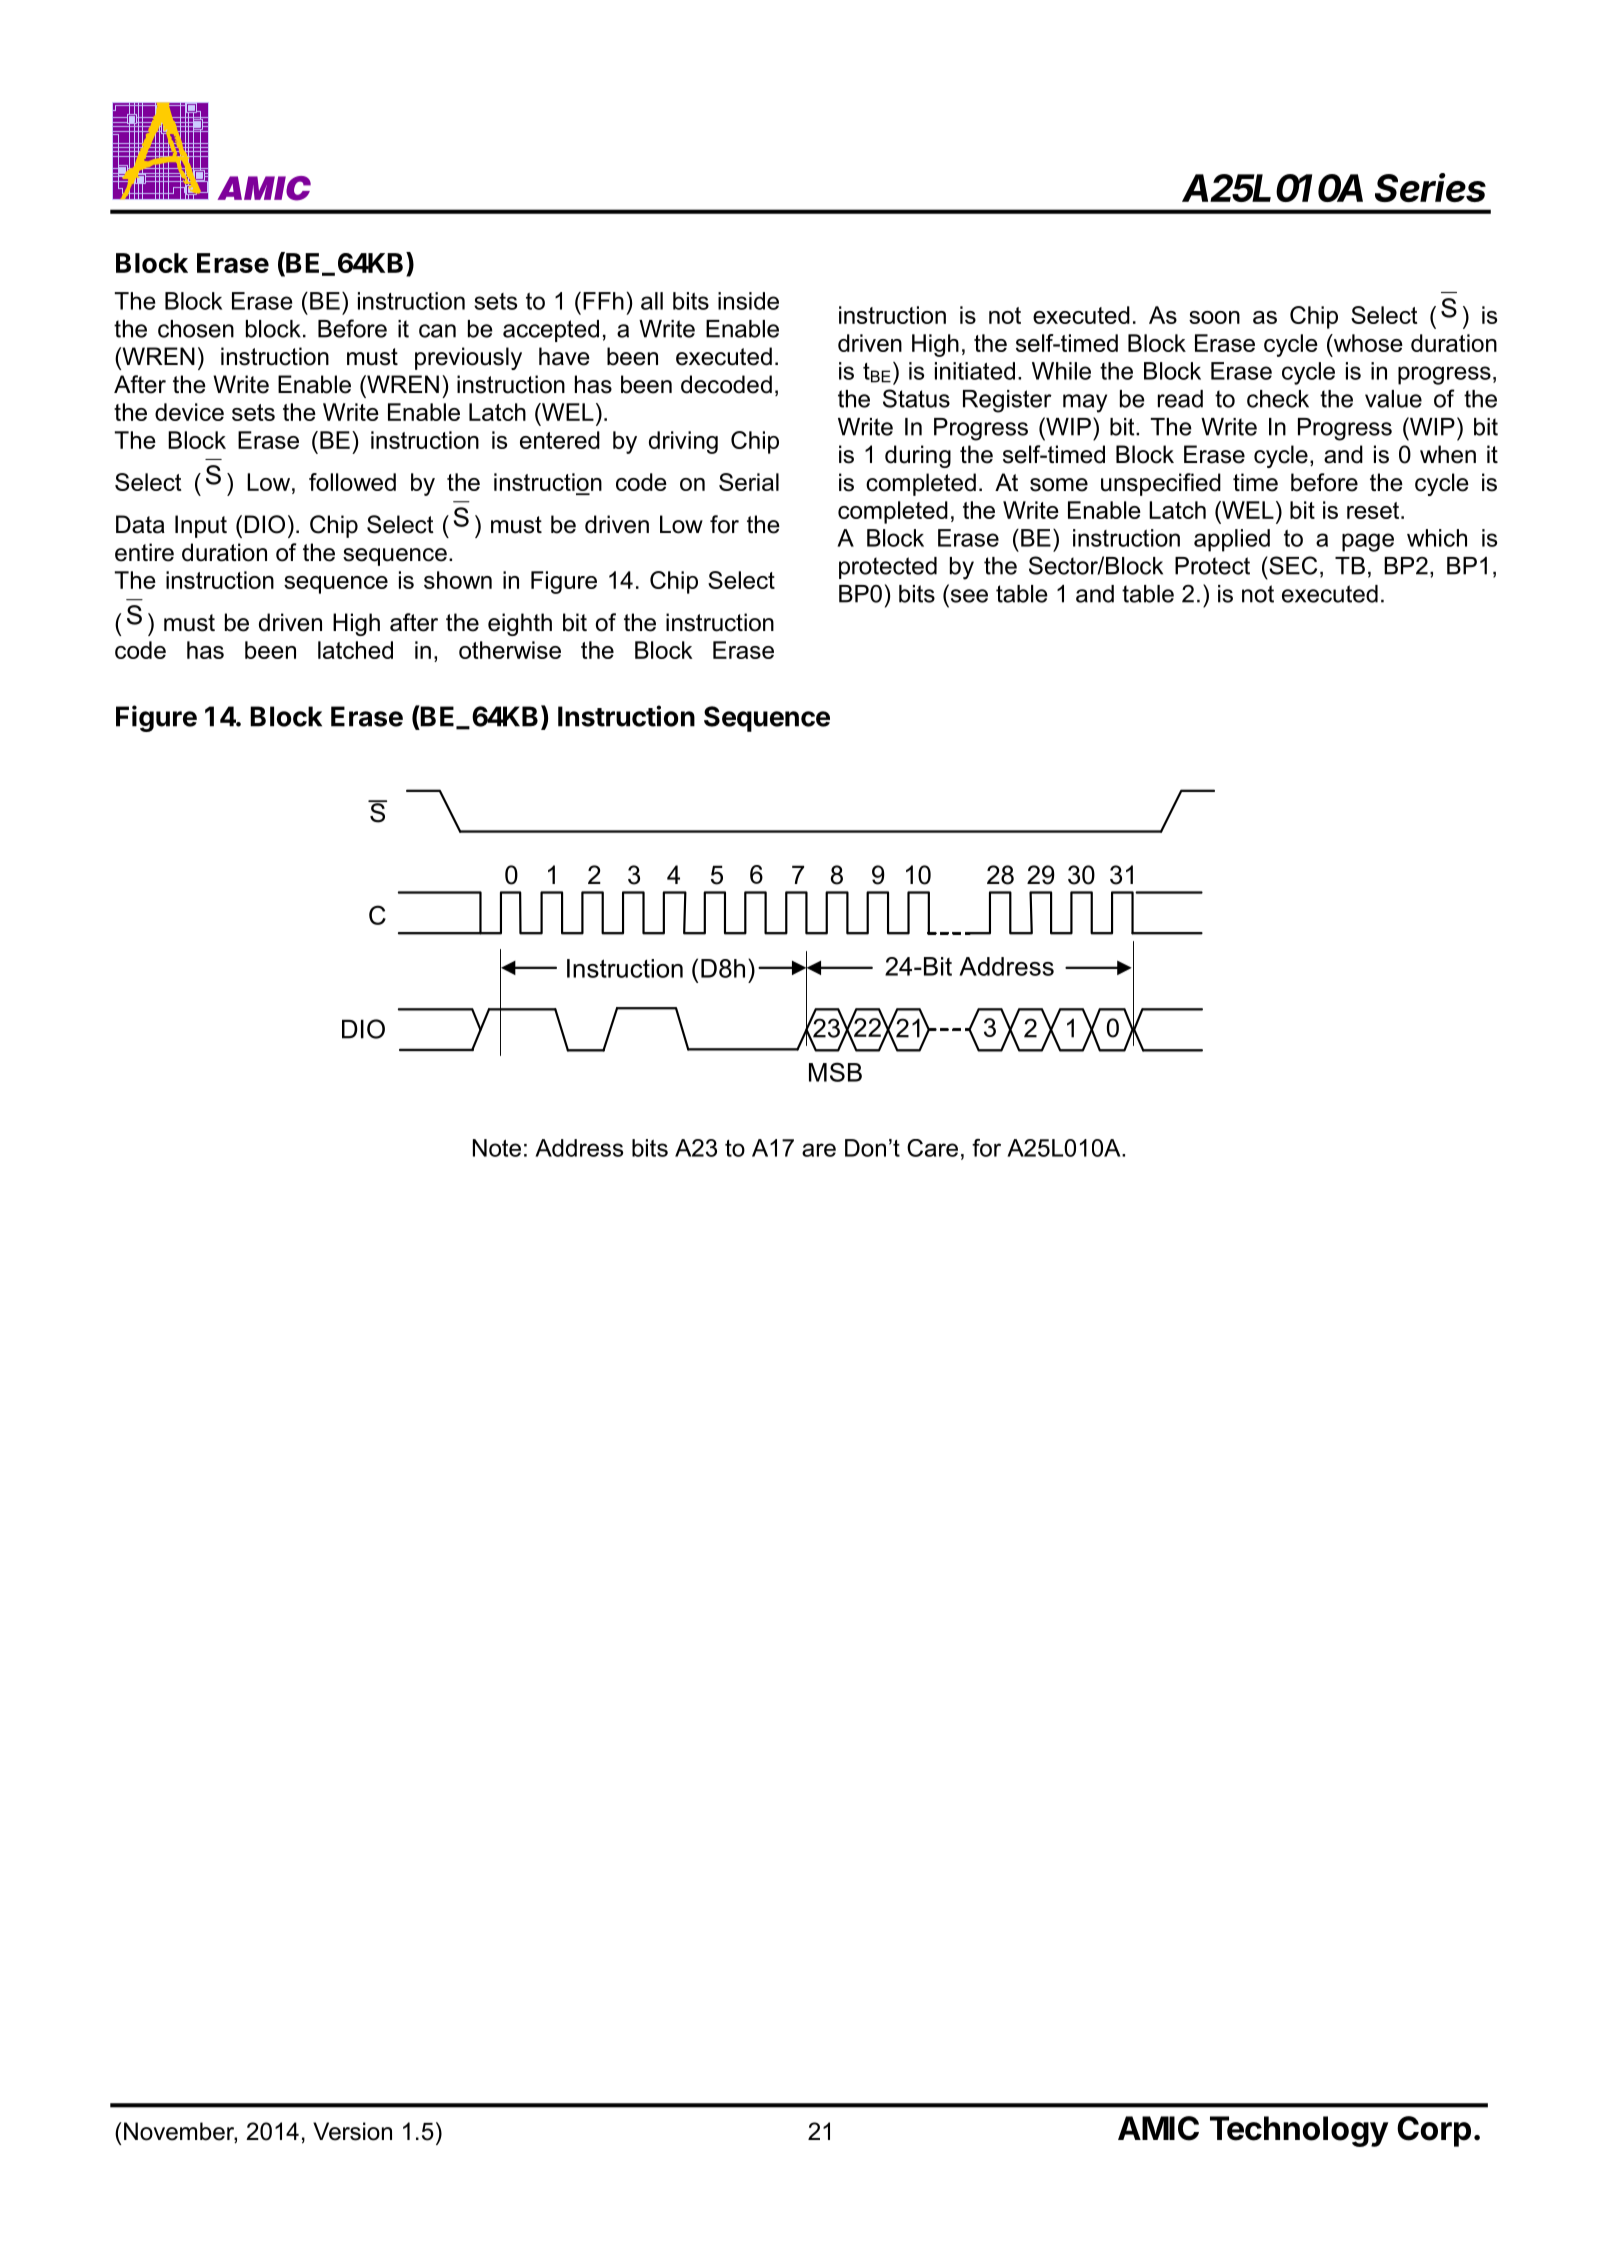  What do you see at coordinates (1299, 2131) in the page?
I see `Technology` at bounding box center [1299, 2131].
